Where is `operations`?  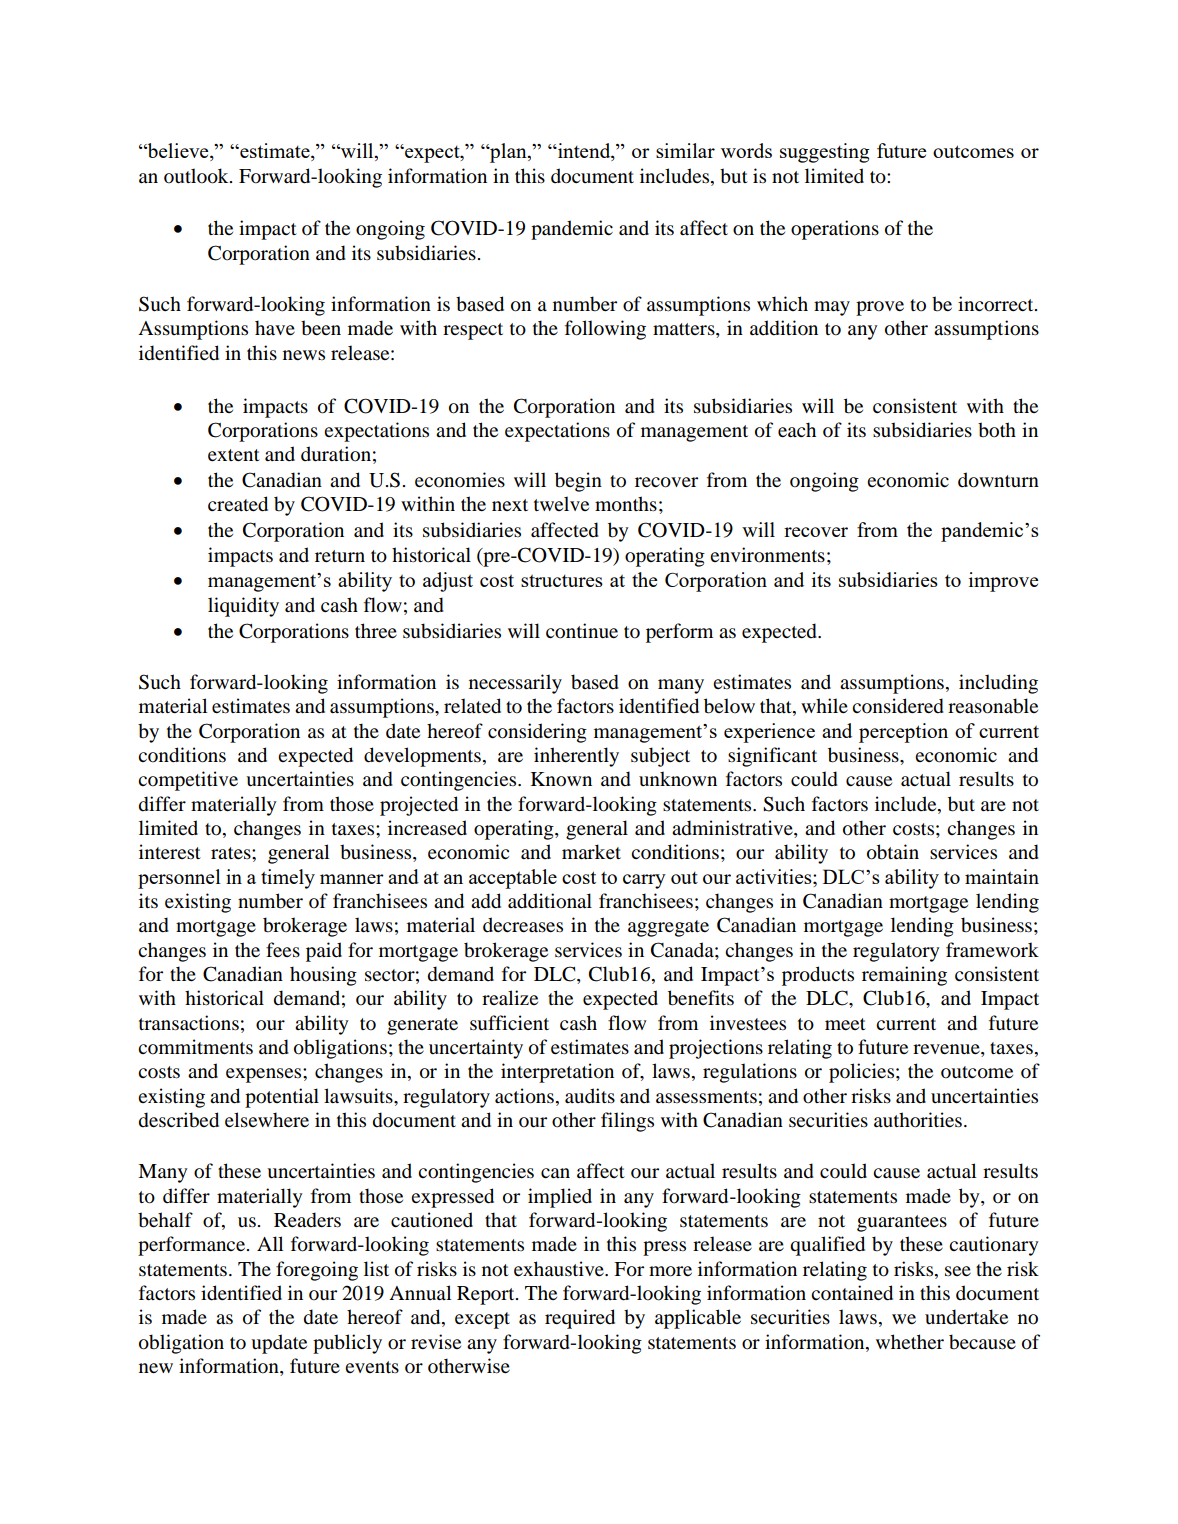 operations is located at coordinates (835, 230).
